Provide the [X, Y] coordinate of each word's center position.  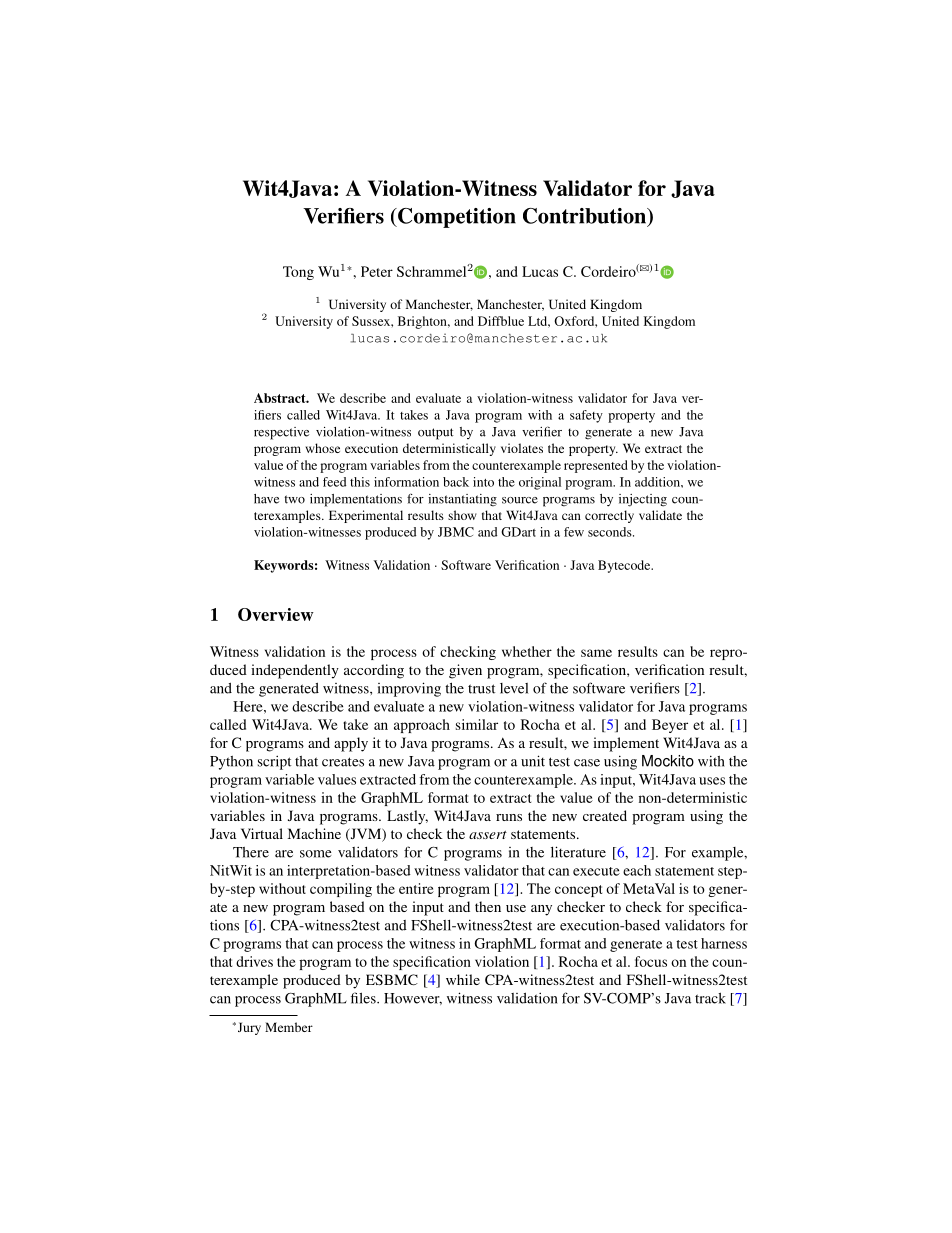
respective [281, 433]
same [596, 653]
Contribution [586, 217]
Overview [276, 614]
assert [488, 835]
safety [586, 416]
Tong [298, 273]
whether [527, 651]
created [605, 815]
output [436, 434]
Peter [377, 271]
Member [289, 1027]
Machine [314, 833]
